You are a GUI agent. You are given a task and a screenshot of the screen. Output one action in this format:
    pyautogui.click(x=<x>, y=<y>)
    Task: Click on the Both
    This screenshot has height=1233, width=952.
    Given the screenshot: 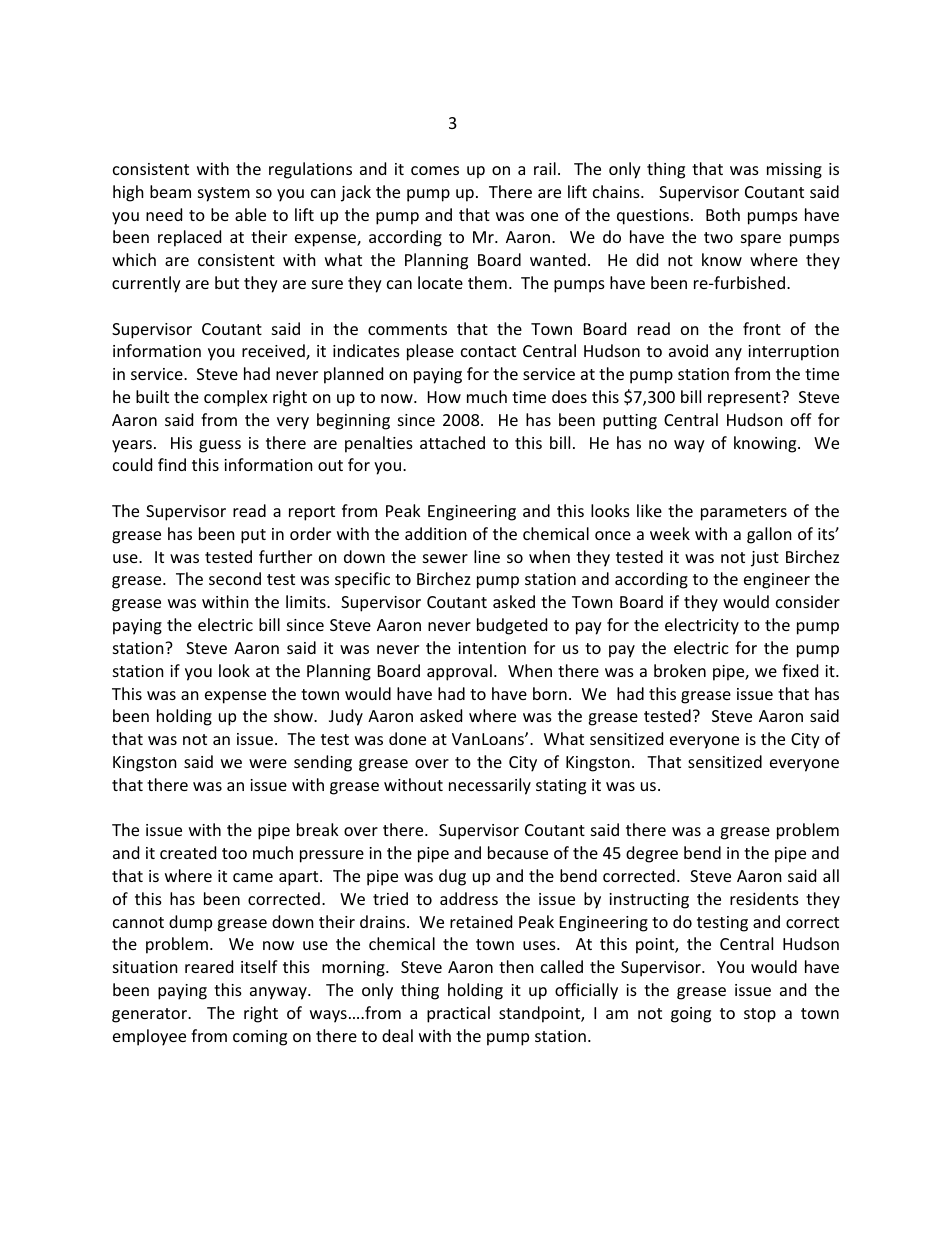 What is the action you would take?
    pyautogui.click(x=723, y=214)
